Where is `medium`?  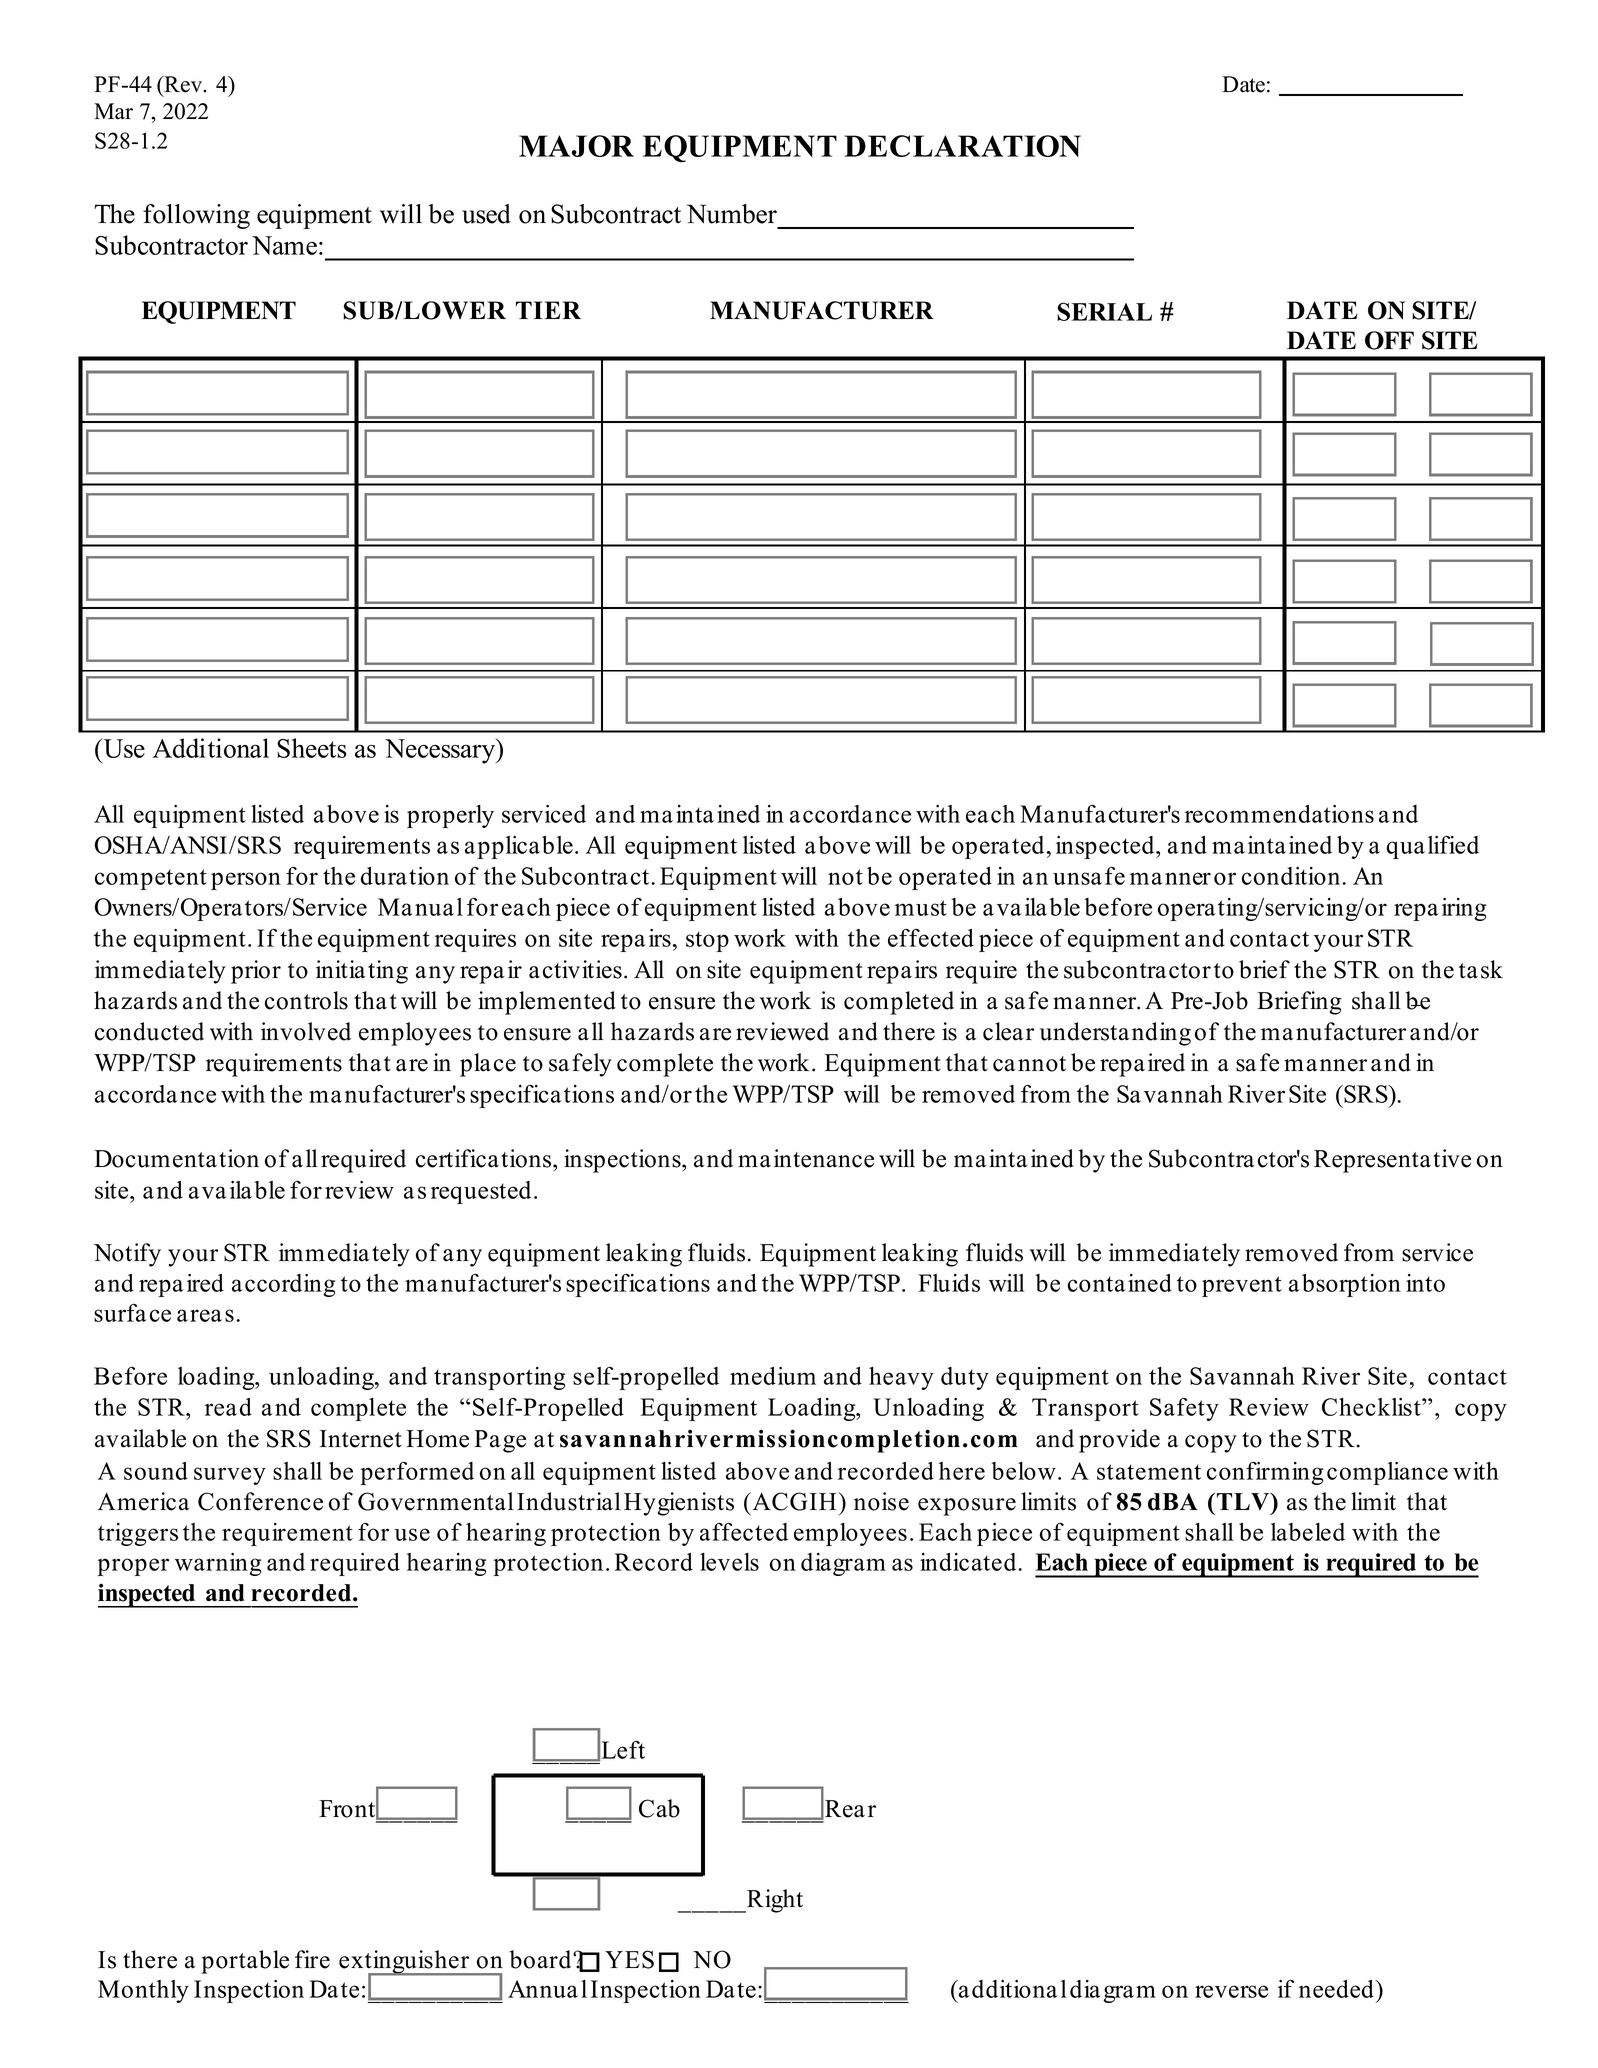 medium is located at coordinates (773, 1376).
